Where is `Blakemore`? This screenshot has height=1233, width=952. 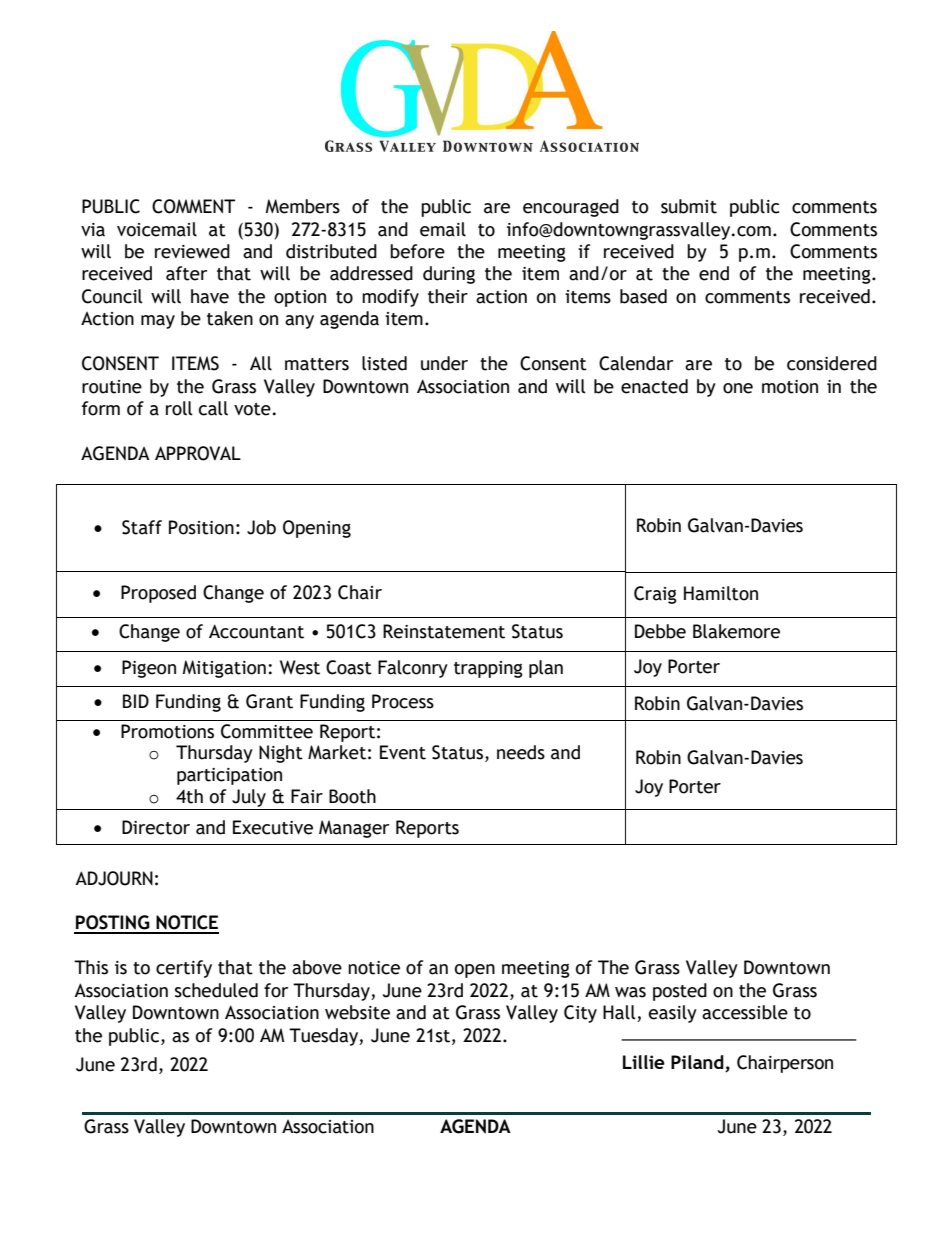
Blakemore is located at coordinates (736, 631).
